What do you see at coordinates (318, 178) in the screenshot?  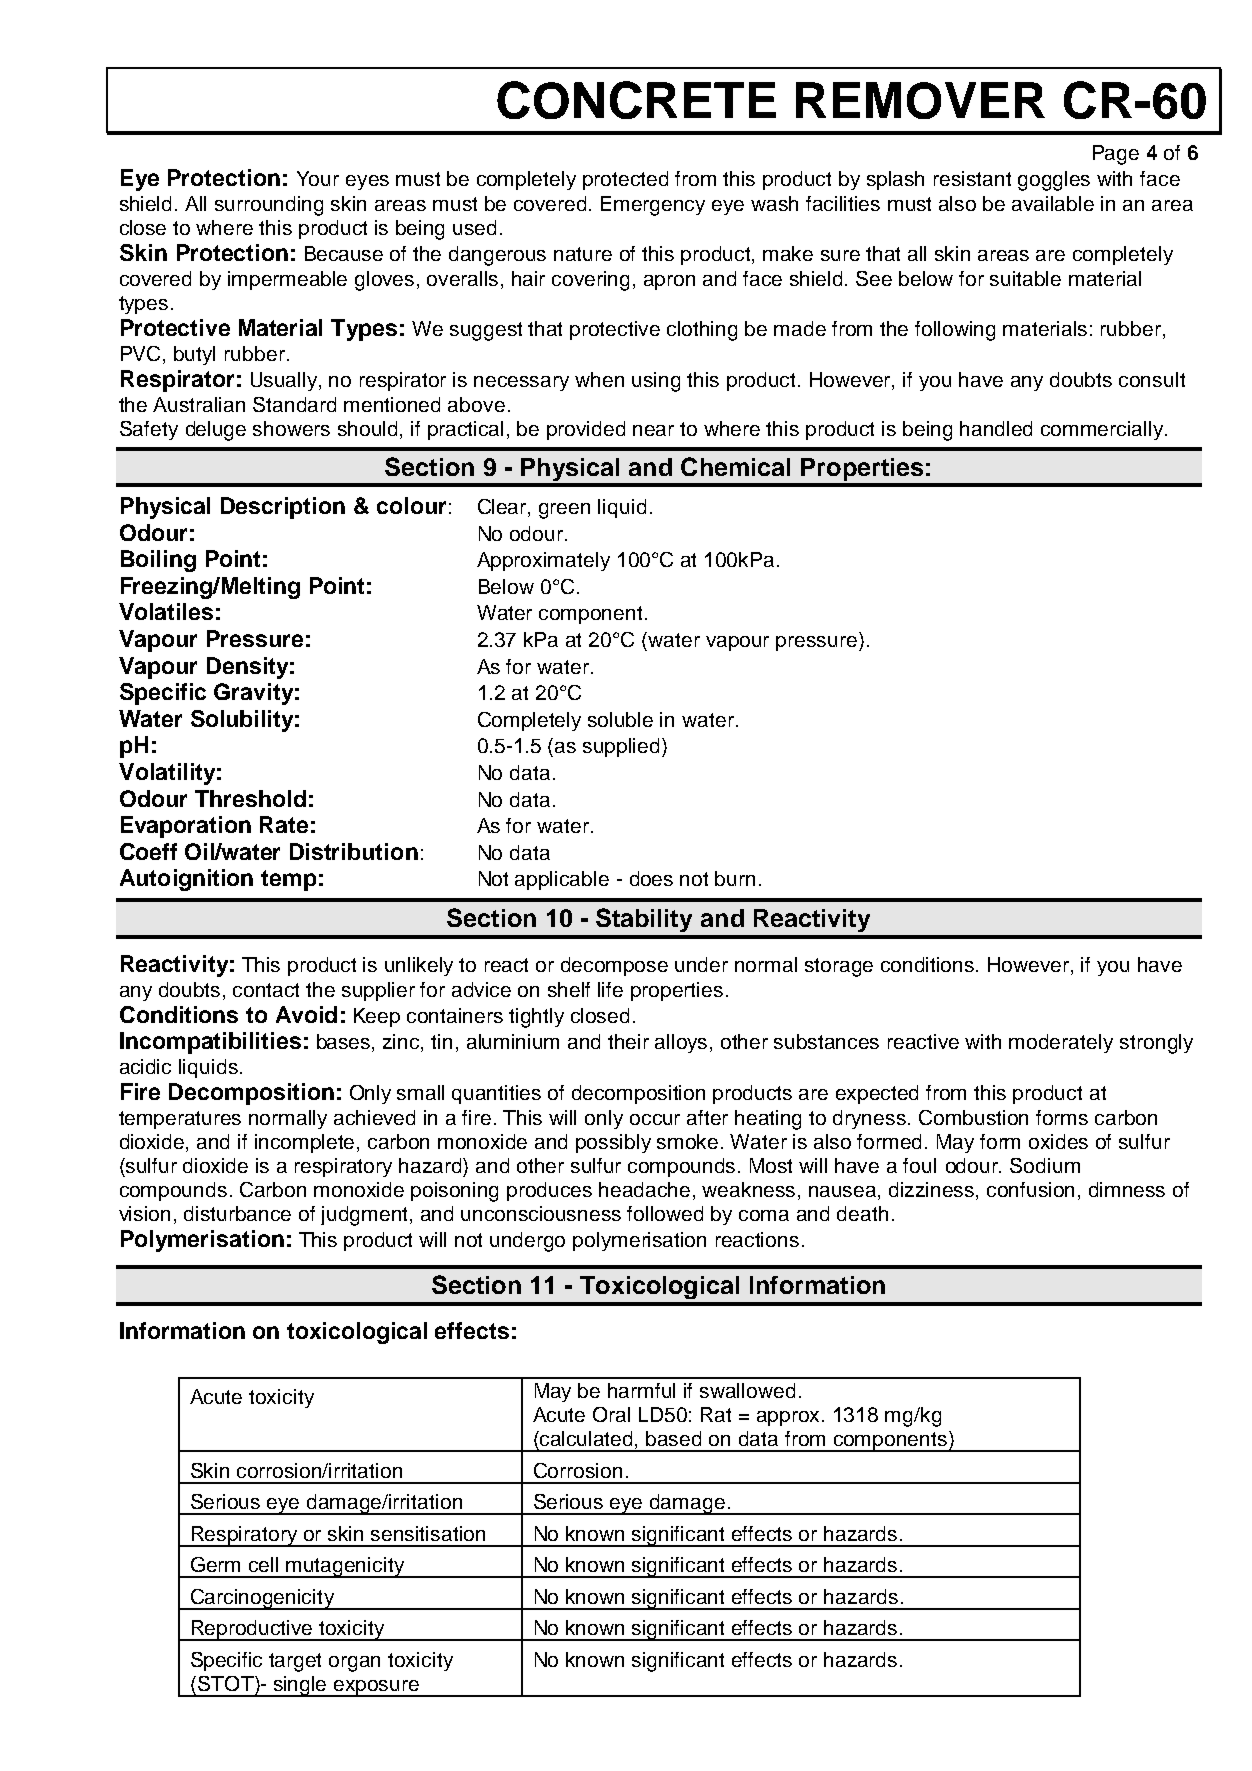 I see `Your` at bounding box center [318, 178].
